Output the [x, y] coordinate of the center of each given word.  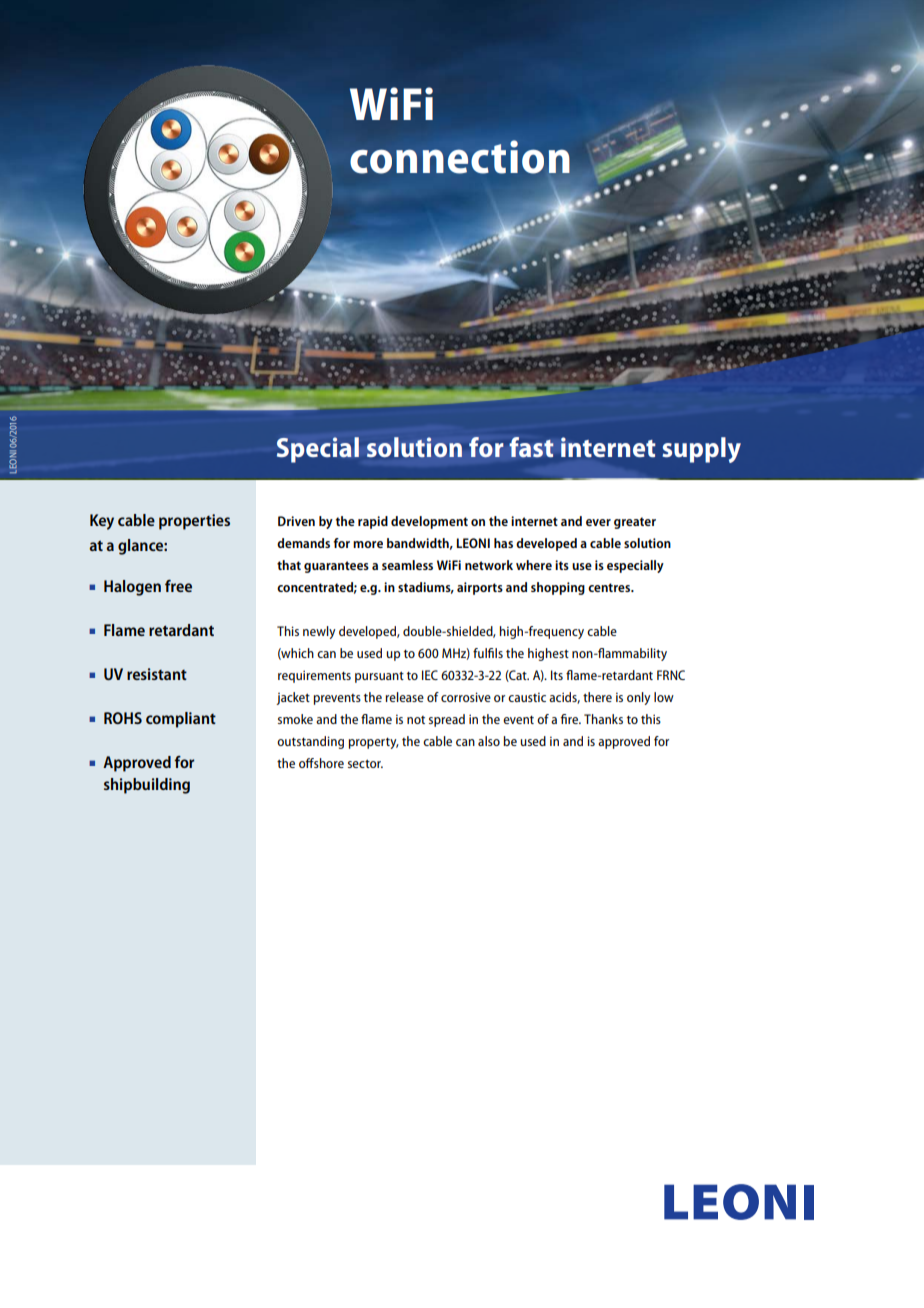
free [178, 586]
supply [701, 450]
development [429, 522]
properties [194, 522]
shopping [558, 588]
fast [531, 447]
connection [460, 157]
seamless [407, 565]
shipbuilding [147, 786]
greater [635, 523]
